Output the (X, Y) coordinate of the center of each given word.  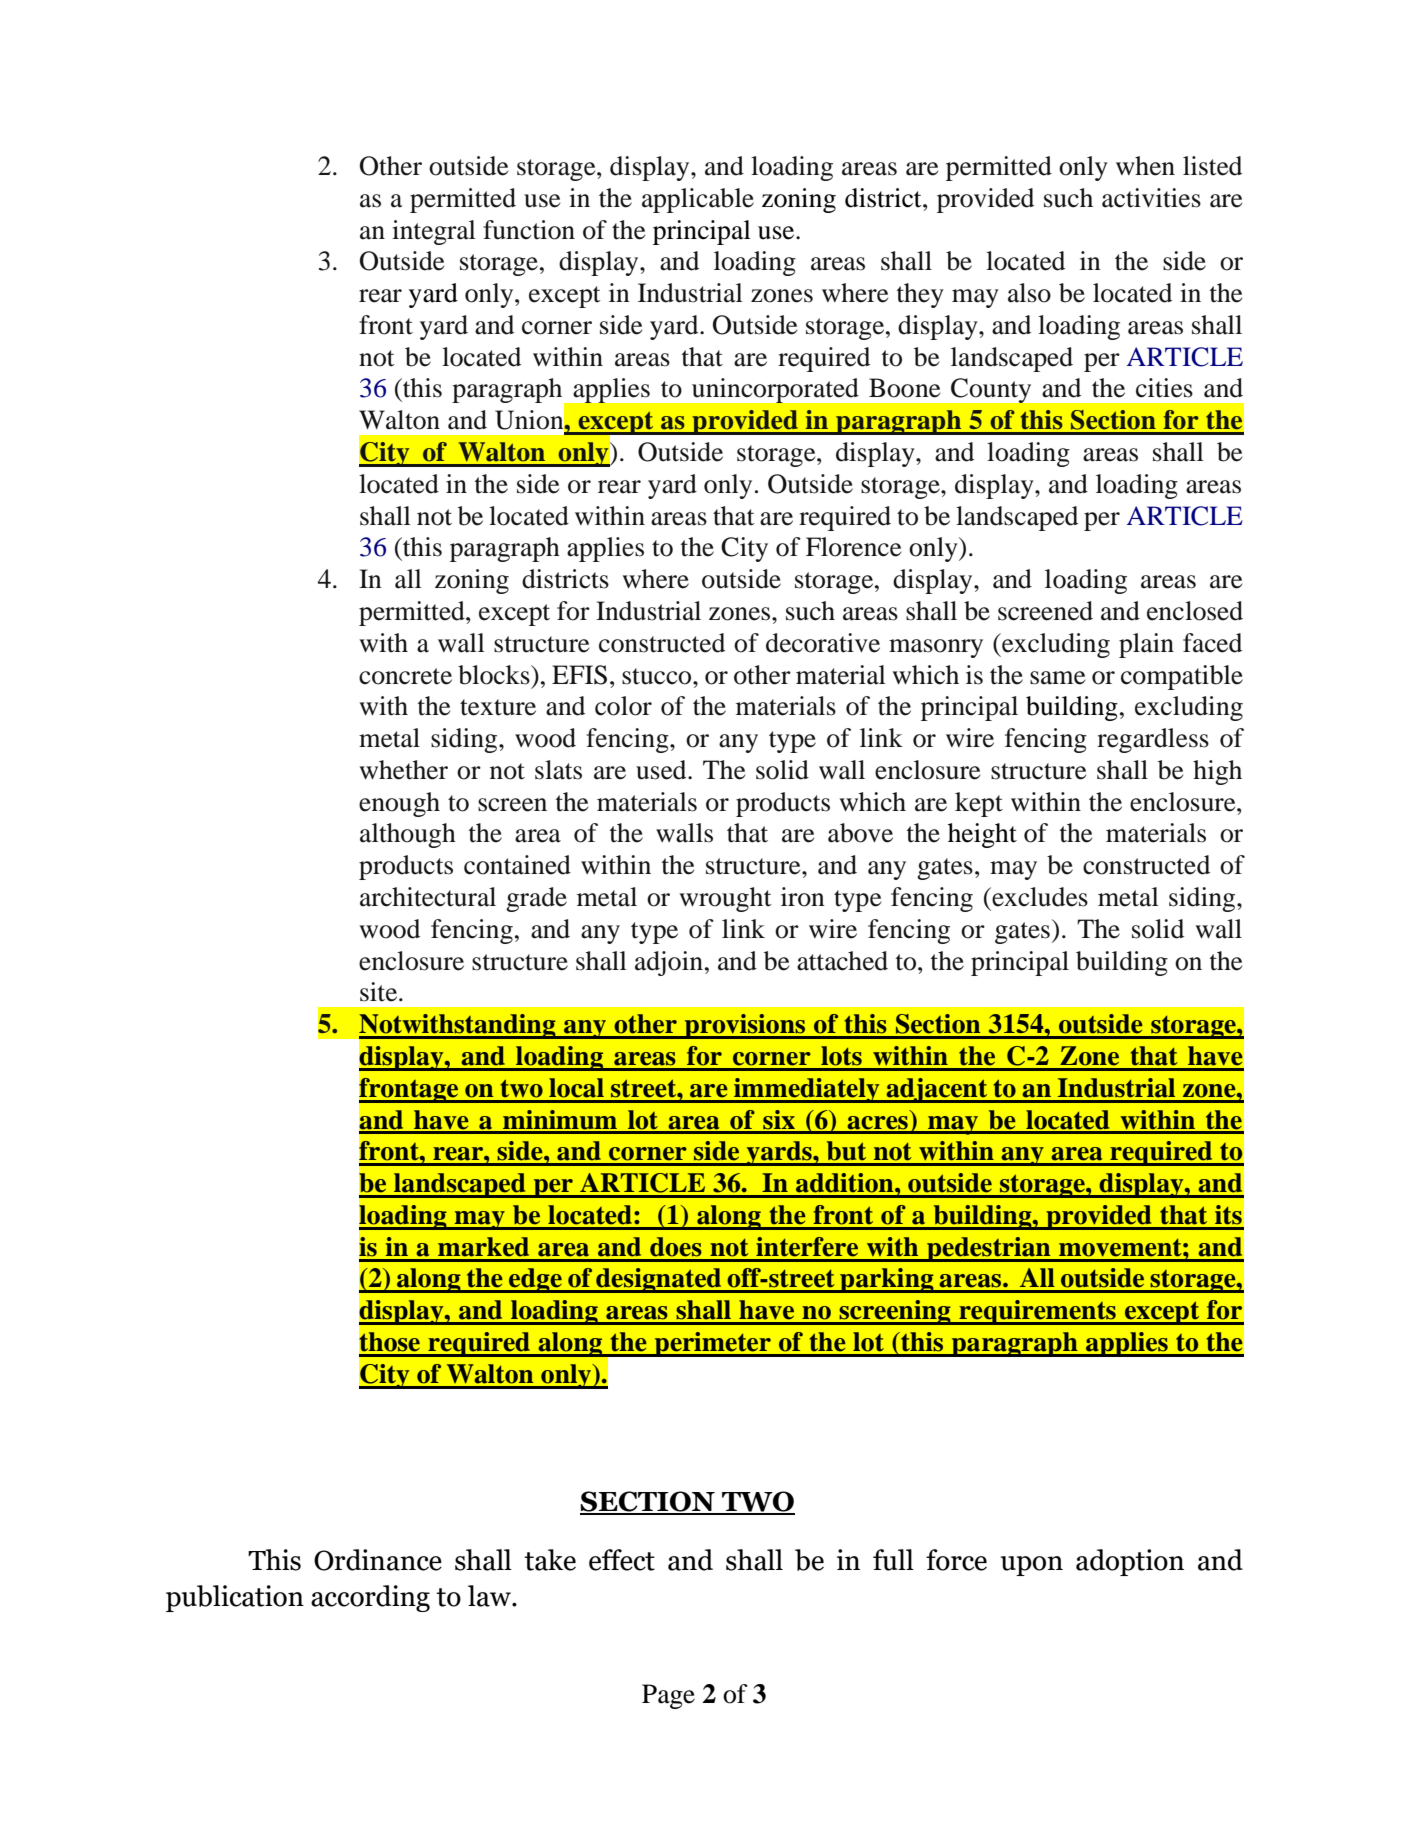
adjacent (937, 1090)
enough (399, 804)
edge (535, 1280)
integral (434, 232)
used (662, 770)
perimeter (713, 1344)
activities (1151, 198)
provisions (745, 1026)
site (380, 992)
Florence (853, 547)
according (370, 1598)
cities (1164, 388)
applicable (698, 200)
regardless (1153, 740)
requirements (1037, 1312)
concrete (405, 676)
